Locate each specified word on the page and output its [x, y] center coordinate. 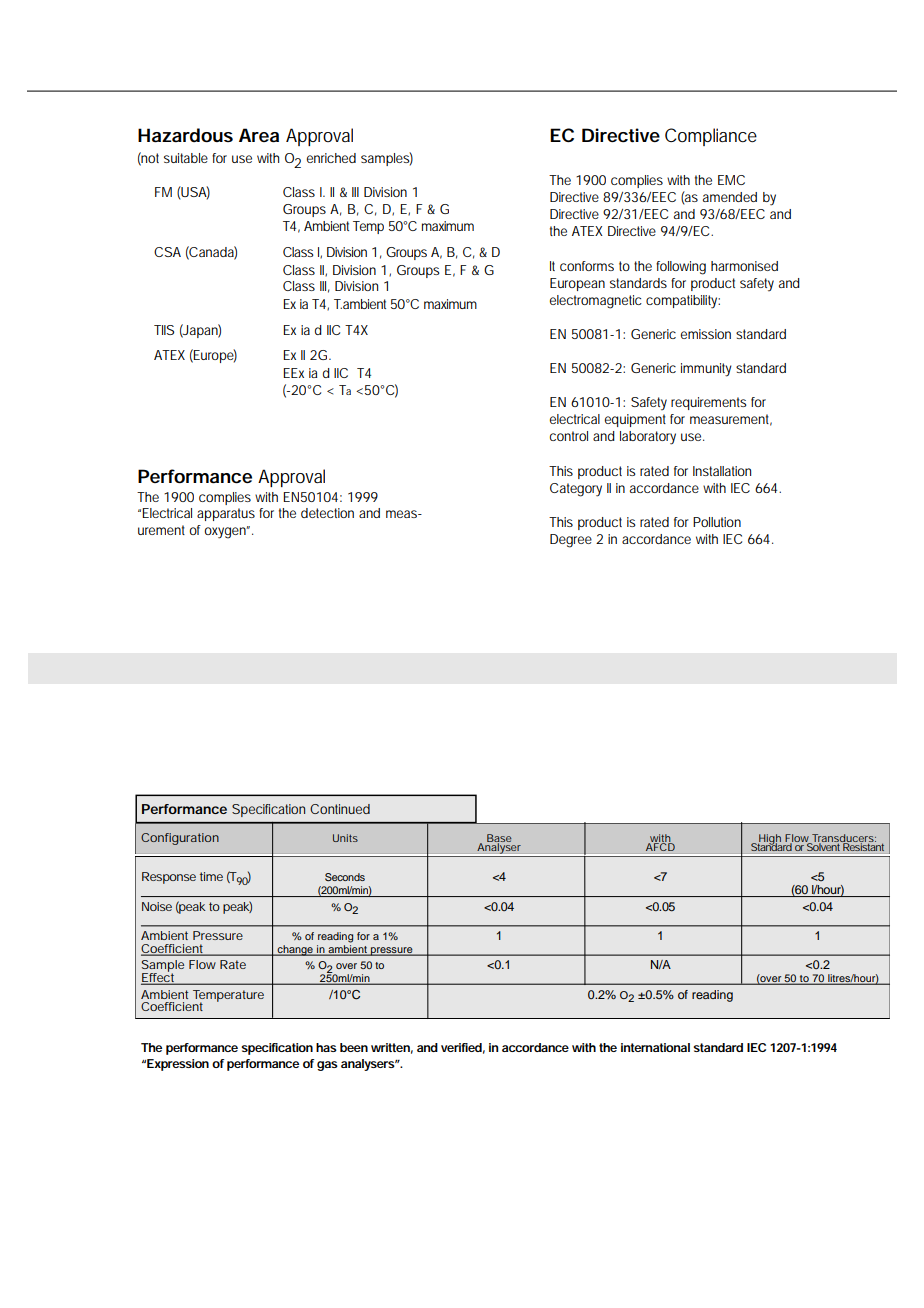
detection [327, 513]
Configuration [180, 839]
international [655, 1047]
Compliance [711, 137]
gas [327, 1066]
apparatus [226, 514]
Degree [571, 541]
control [569, 436]
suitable [186, 158]
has [326, 1047]
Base [499, 839]
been [354, 1047]
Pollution [717, 522]
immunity [706, 370]
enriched [331, 158]
